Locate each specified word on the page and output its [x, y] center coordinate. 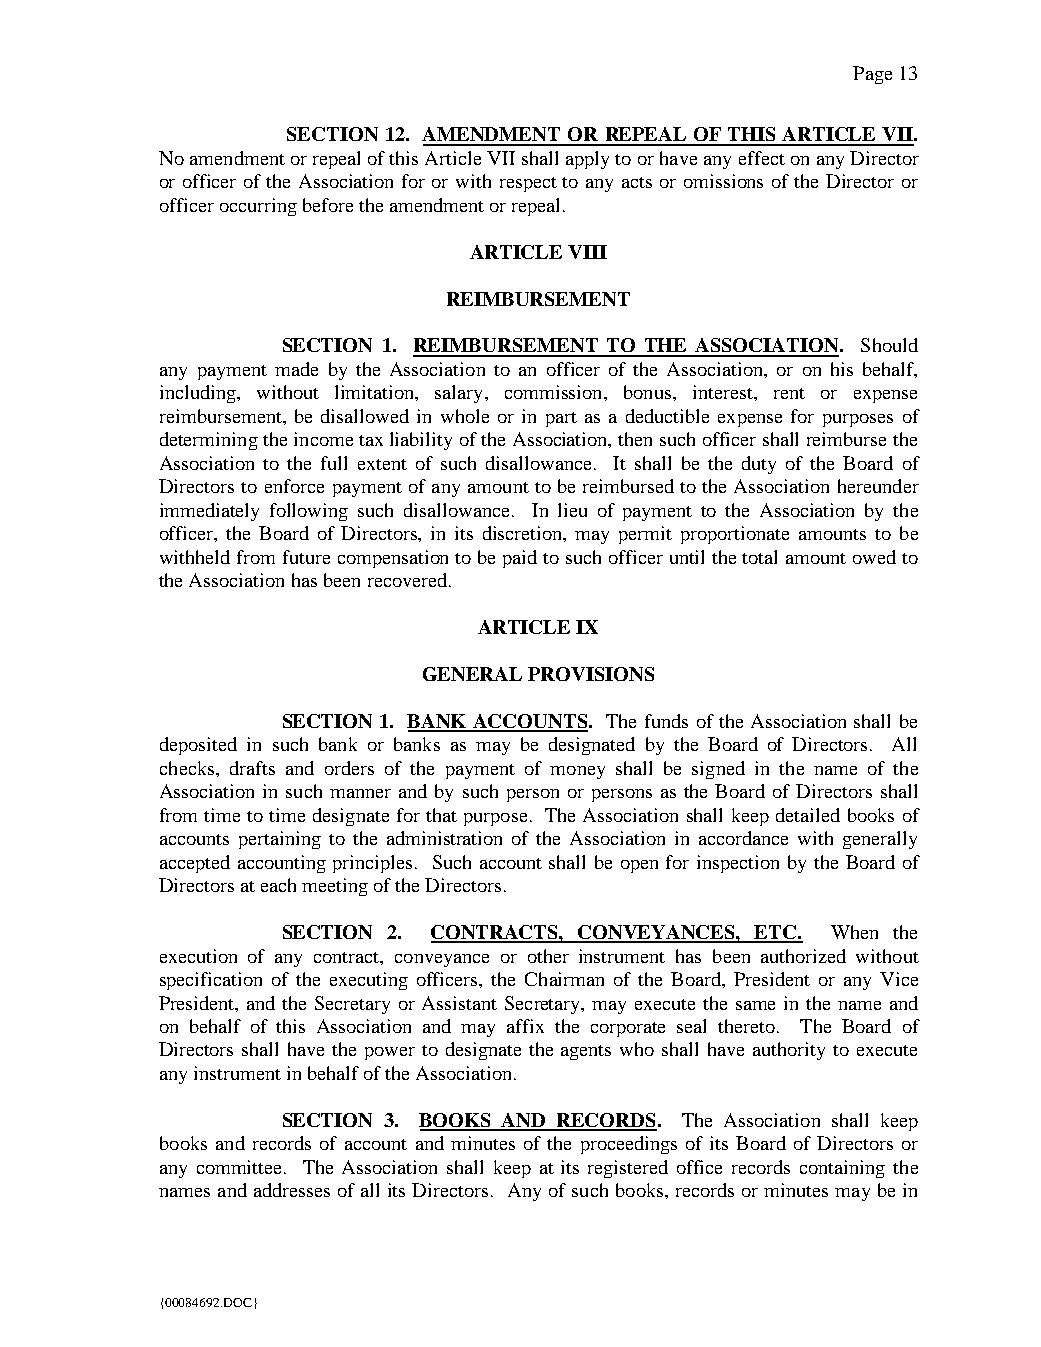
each [278, 885]
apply [587, 160]
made [296, 369]
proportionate [735, 535]
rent [789, 393]
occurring [258, 207]
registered [628, 1169]
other [548, 956]
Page [872, 75]
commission [555, 392]
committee [241, 1167]
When [854, 932]
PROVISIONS [591, 674]
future [306, 557]
